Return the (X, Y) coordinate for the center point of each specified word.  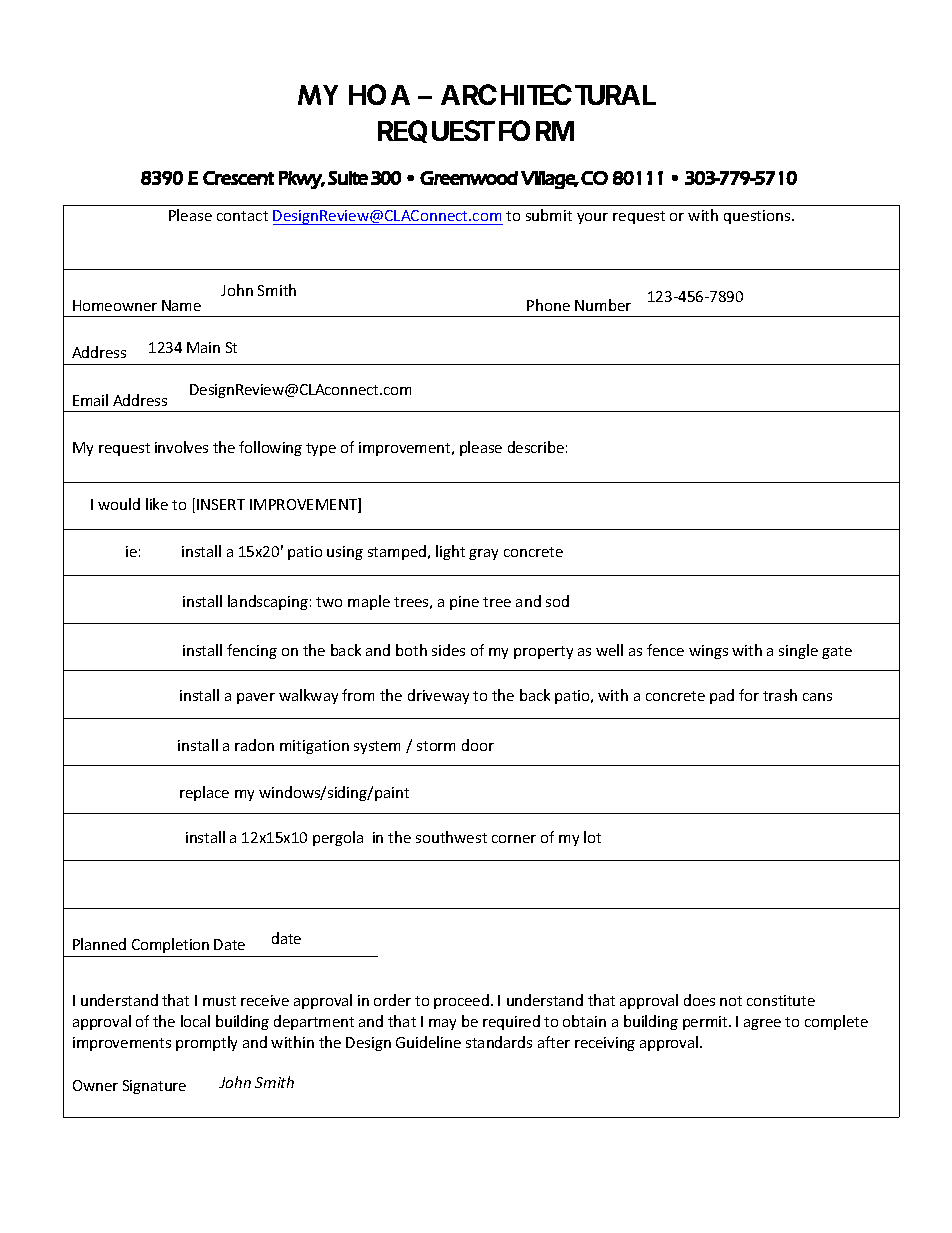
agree (762, 1024)
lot (592, 837)
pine (464, 603)
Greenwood (469, 178)
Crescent (238, 178)
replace (204, 793)
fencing (252, 651)
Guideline (428, 1042)
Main (203, 347)
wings (708, 652)
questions (758, 217)
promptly (206, 1043)
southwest (451, 837)
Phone (548, 305)
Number (603, 305)
